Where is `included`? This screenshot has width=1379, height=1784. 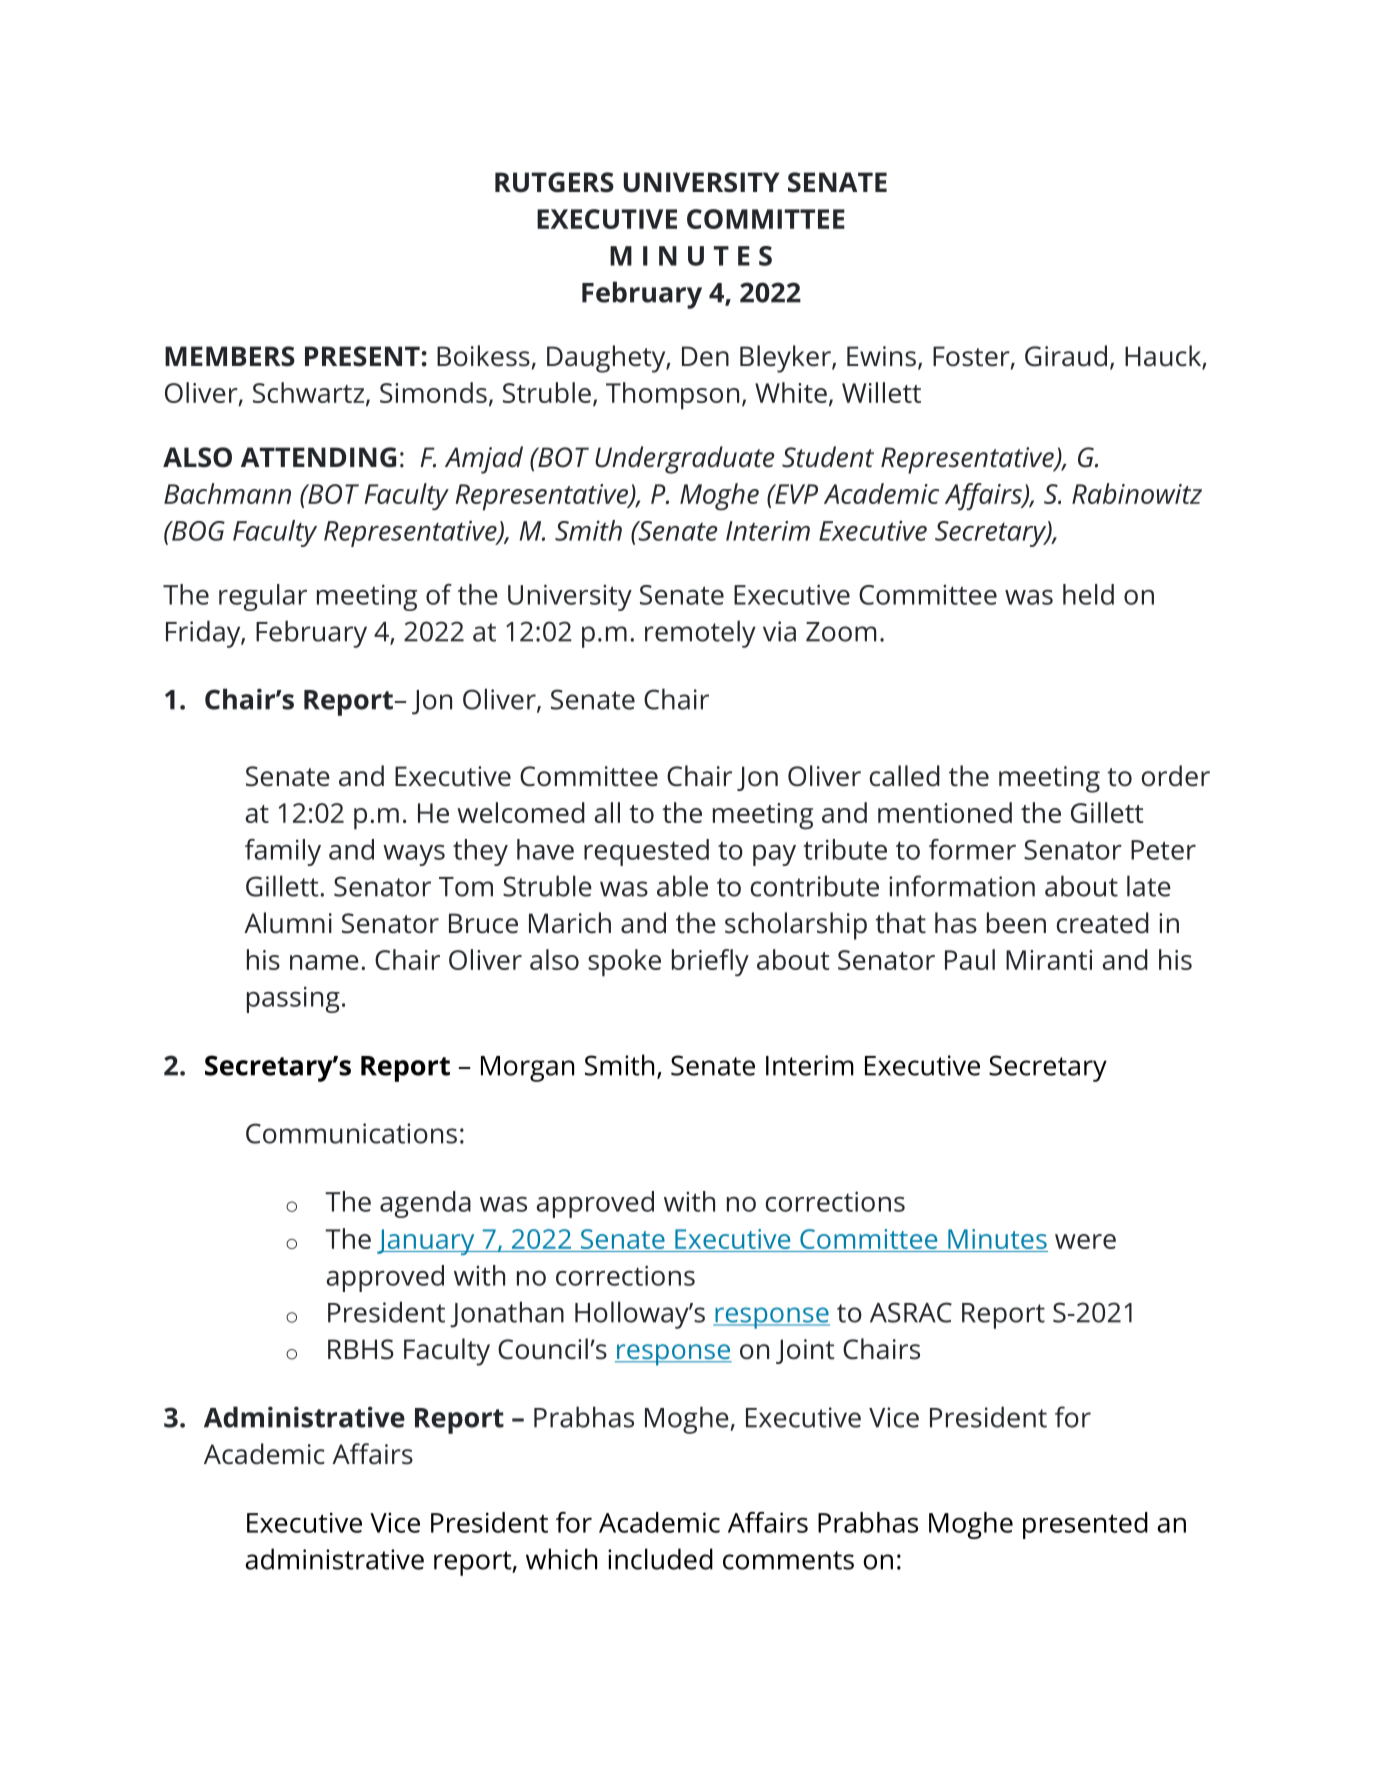 included is located at coordinates (660, 1559).
